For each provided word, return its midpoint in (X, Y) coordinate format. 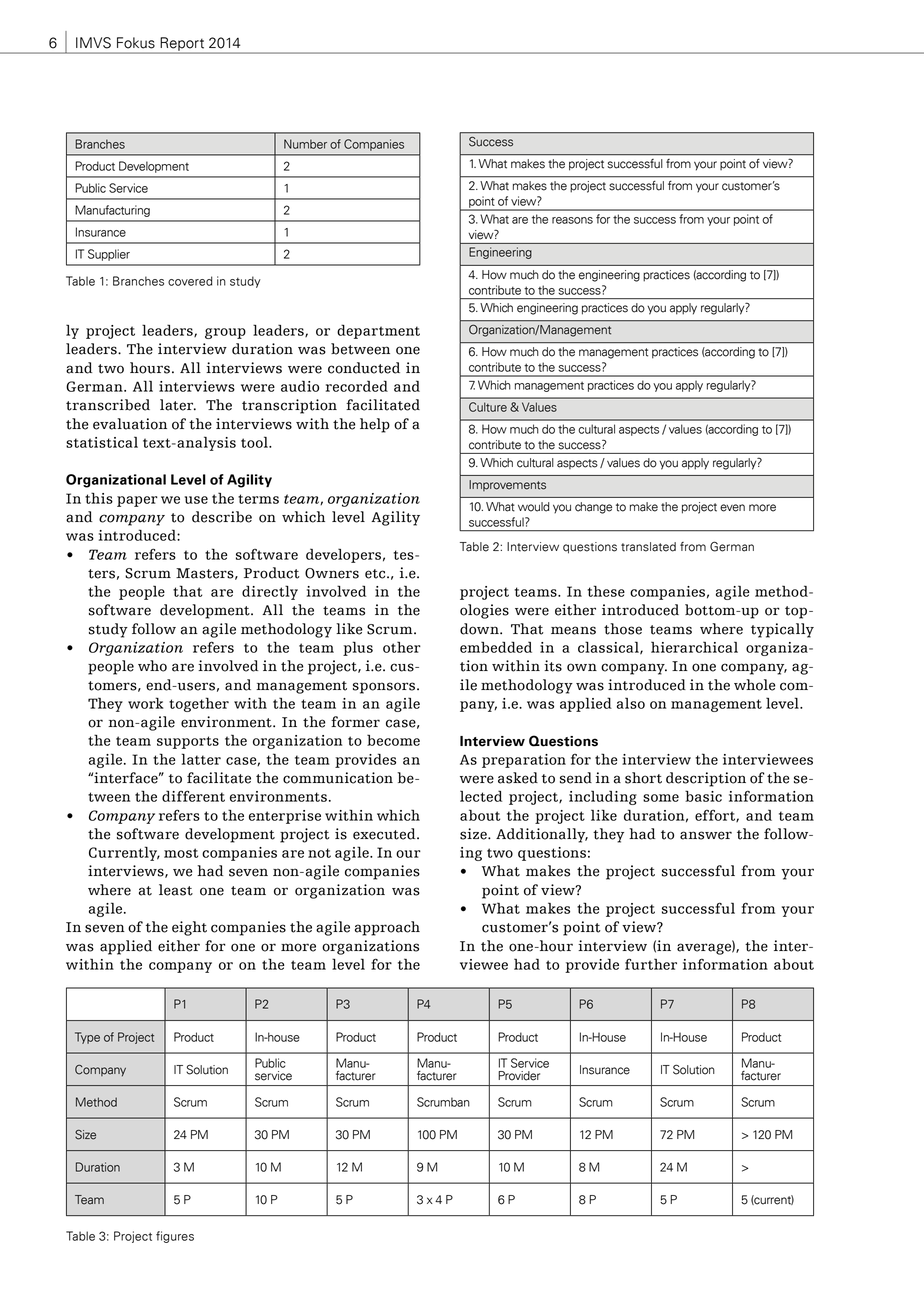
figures (175, 1237)
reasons (572, 220)
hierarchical (694, 647)
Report (182, 45)
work (145, 703)
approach (387, 928)
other (402, 647)
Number (305, 144)
